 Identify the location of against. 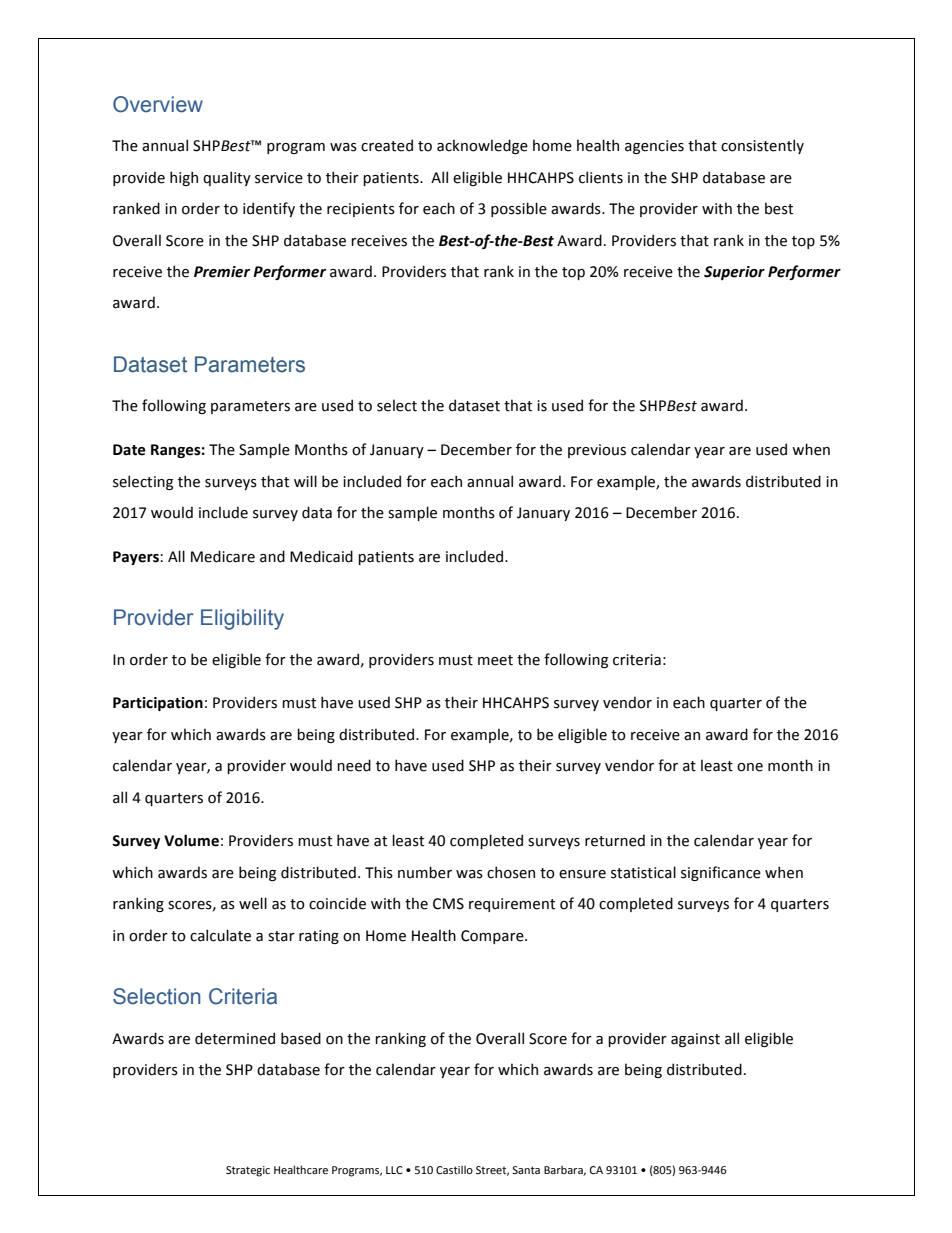
(695, 1040).
